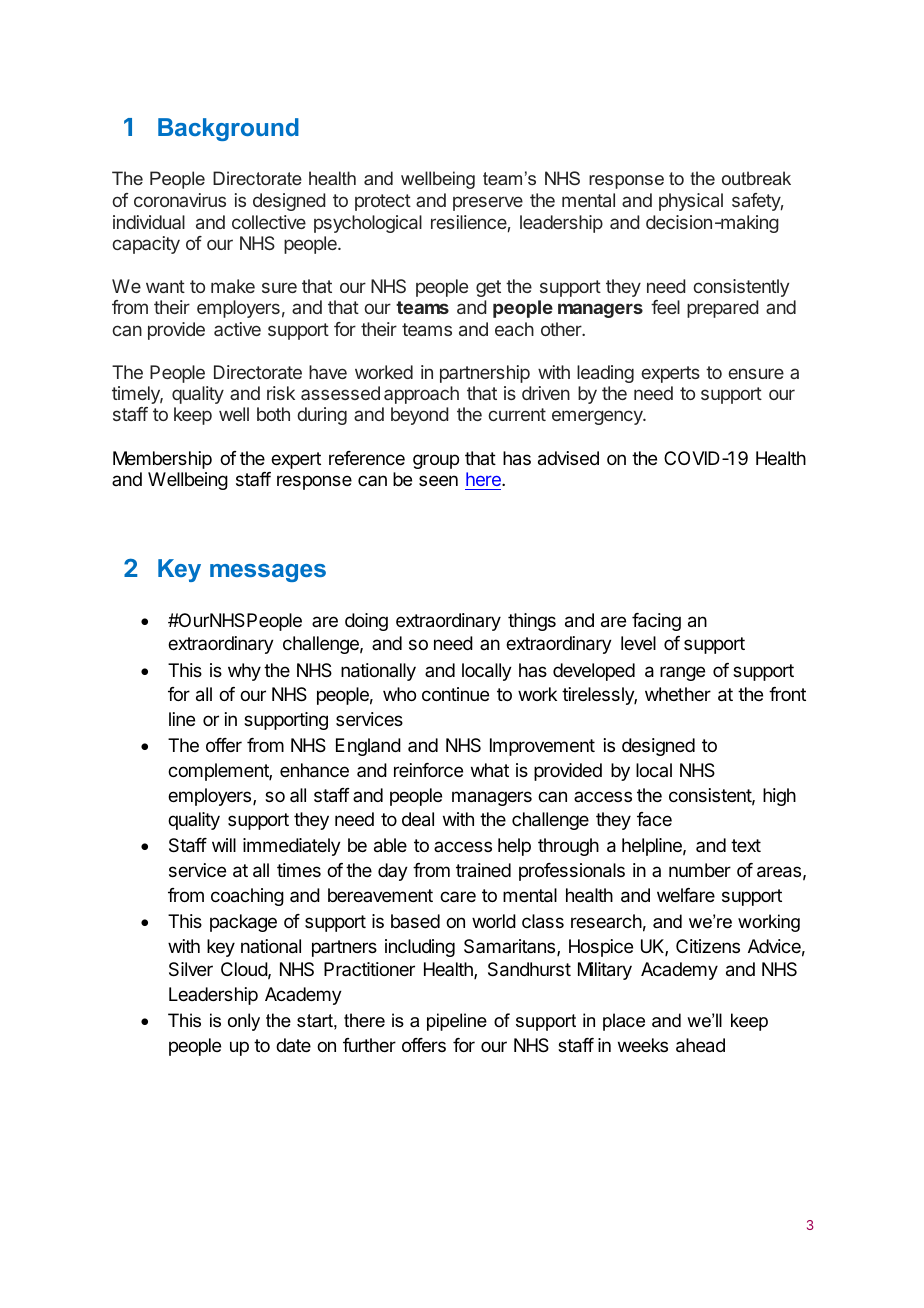 Image resolution: width=924 pixels, height=1308 pixels. Describe the element at coordinates (369, 1045) in the image. I see `further` at that location.
